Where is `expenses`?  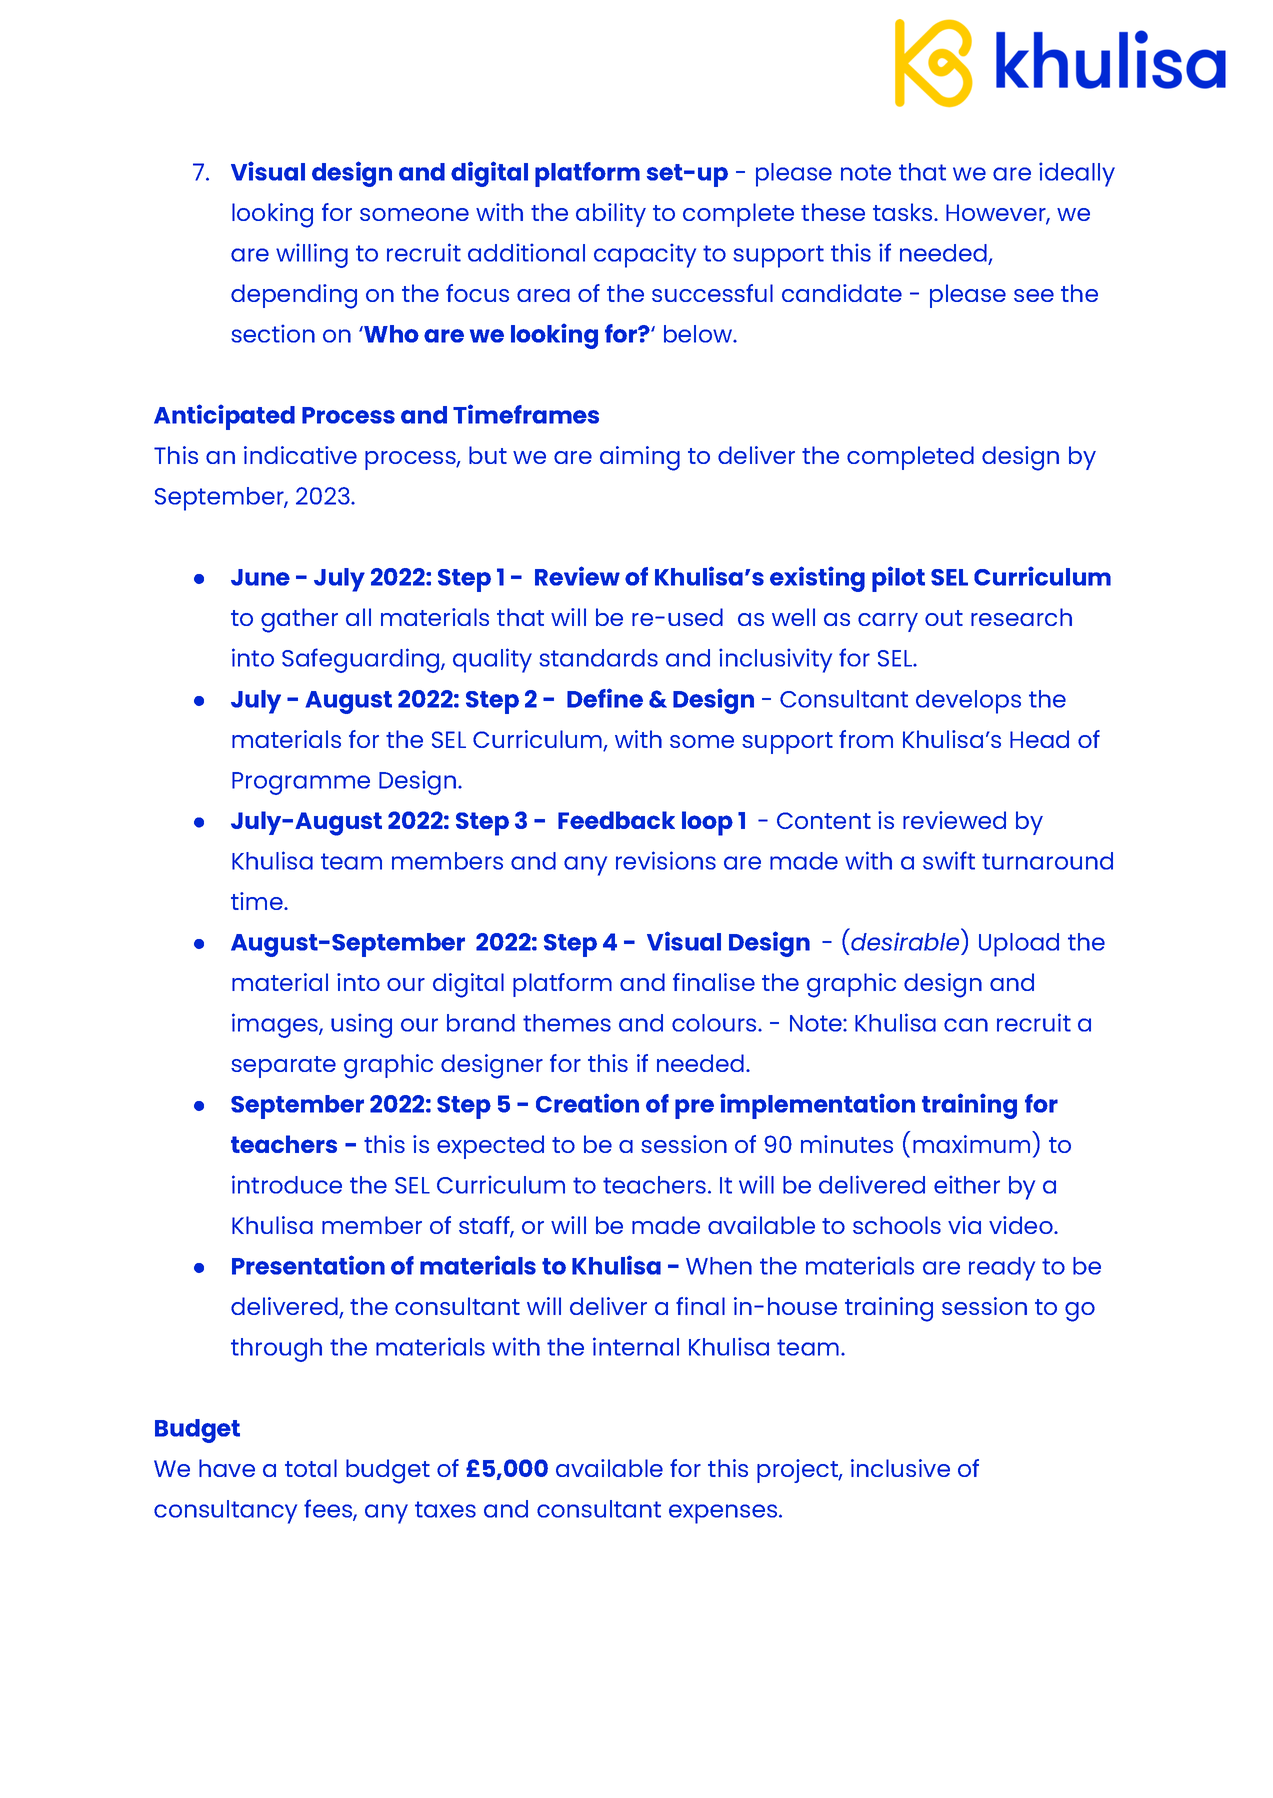
expenses is located at coordinates (724, 1514).
